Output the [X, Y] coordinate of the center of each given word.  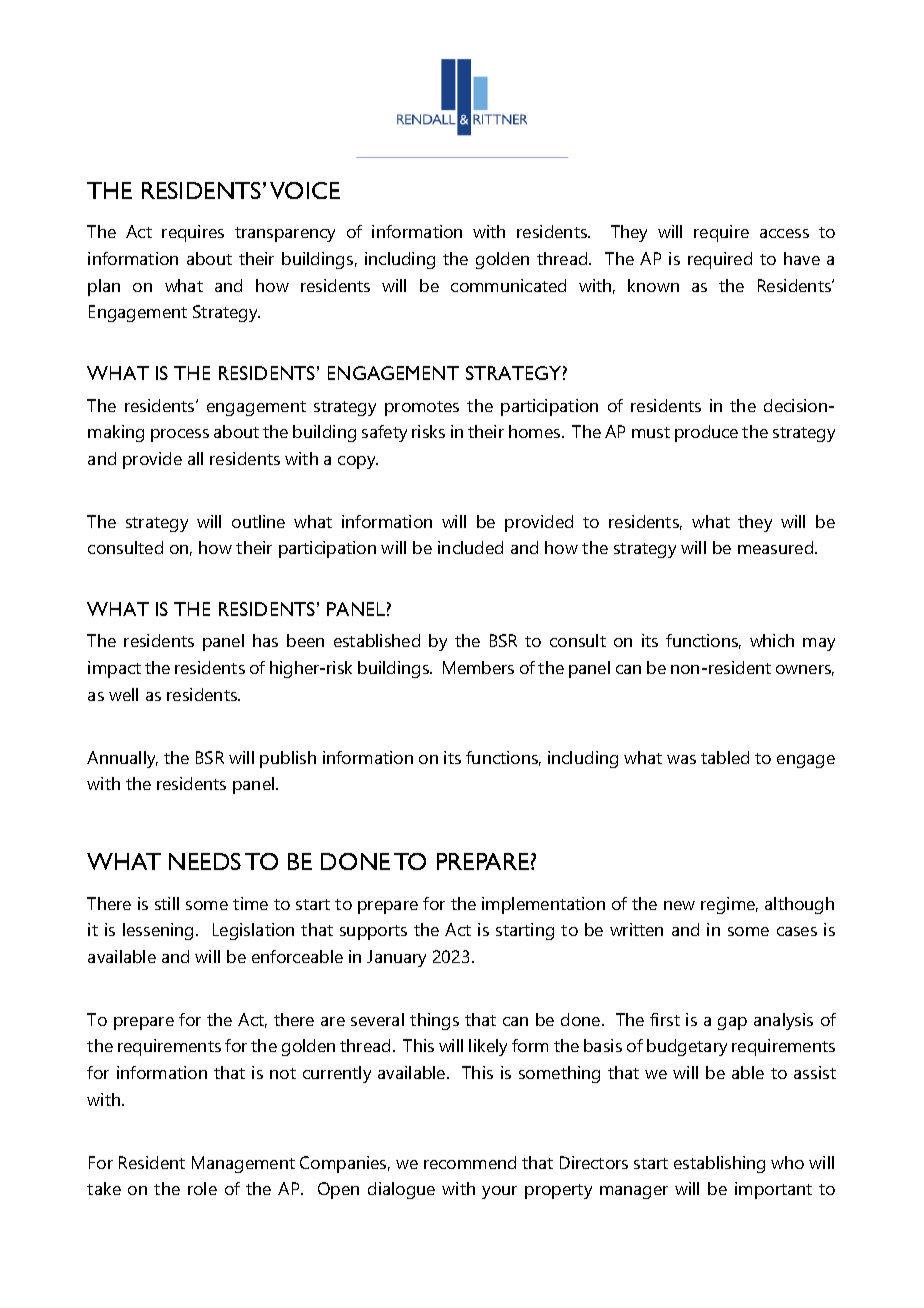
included [470, 547]
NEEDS [205, 861]
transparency [285, 234]
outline [258, 521]
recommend [470, 1162]
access [784, 233]
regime [729, 905]
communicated [508, 285]
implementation [543, 905]
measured [777, 547]
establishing [719, 1164]
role [202, 1188]
